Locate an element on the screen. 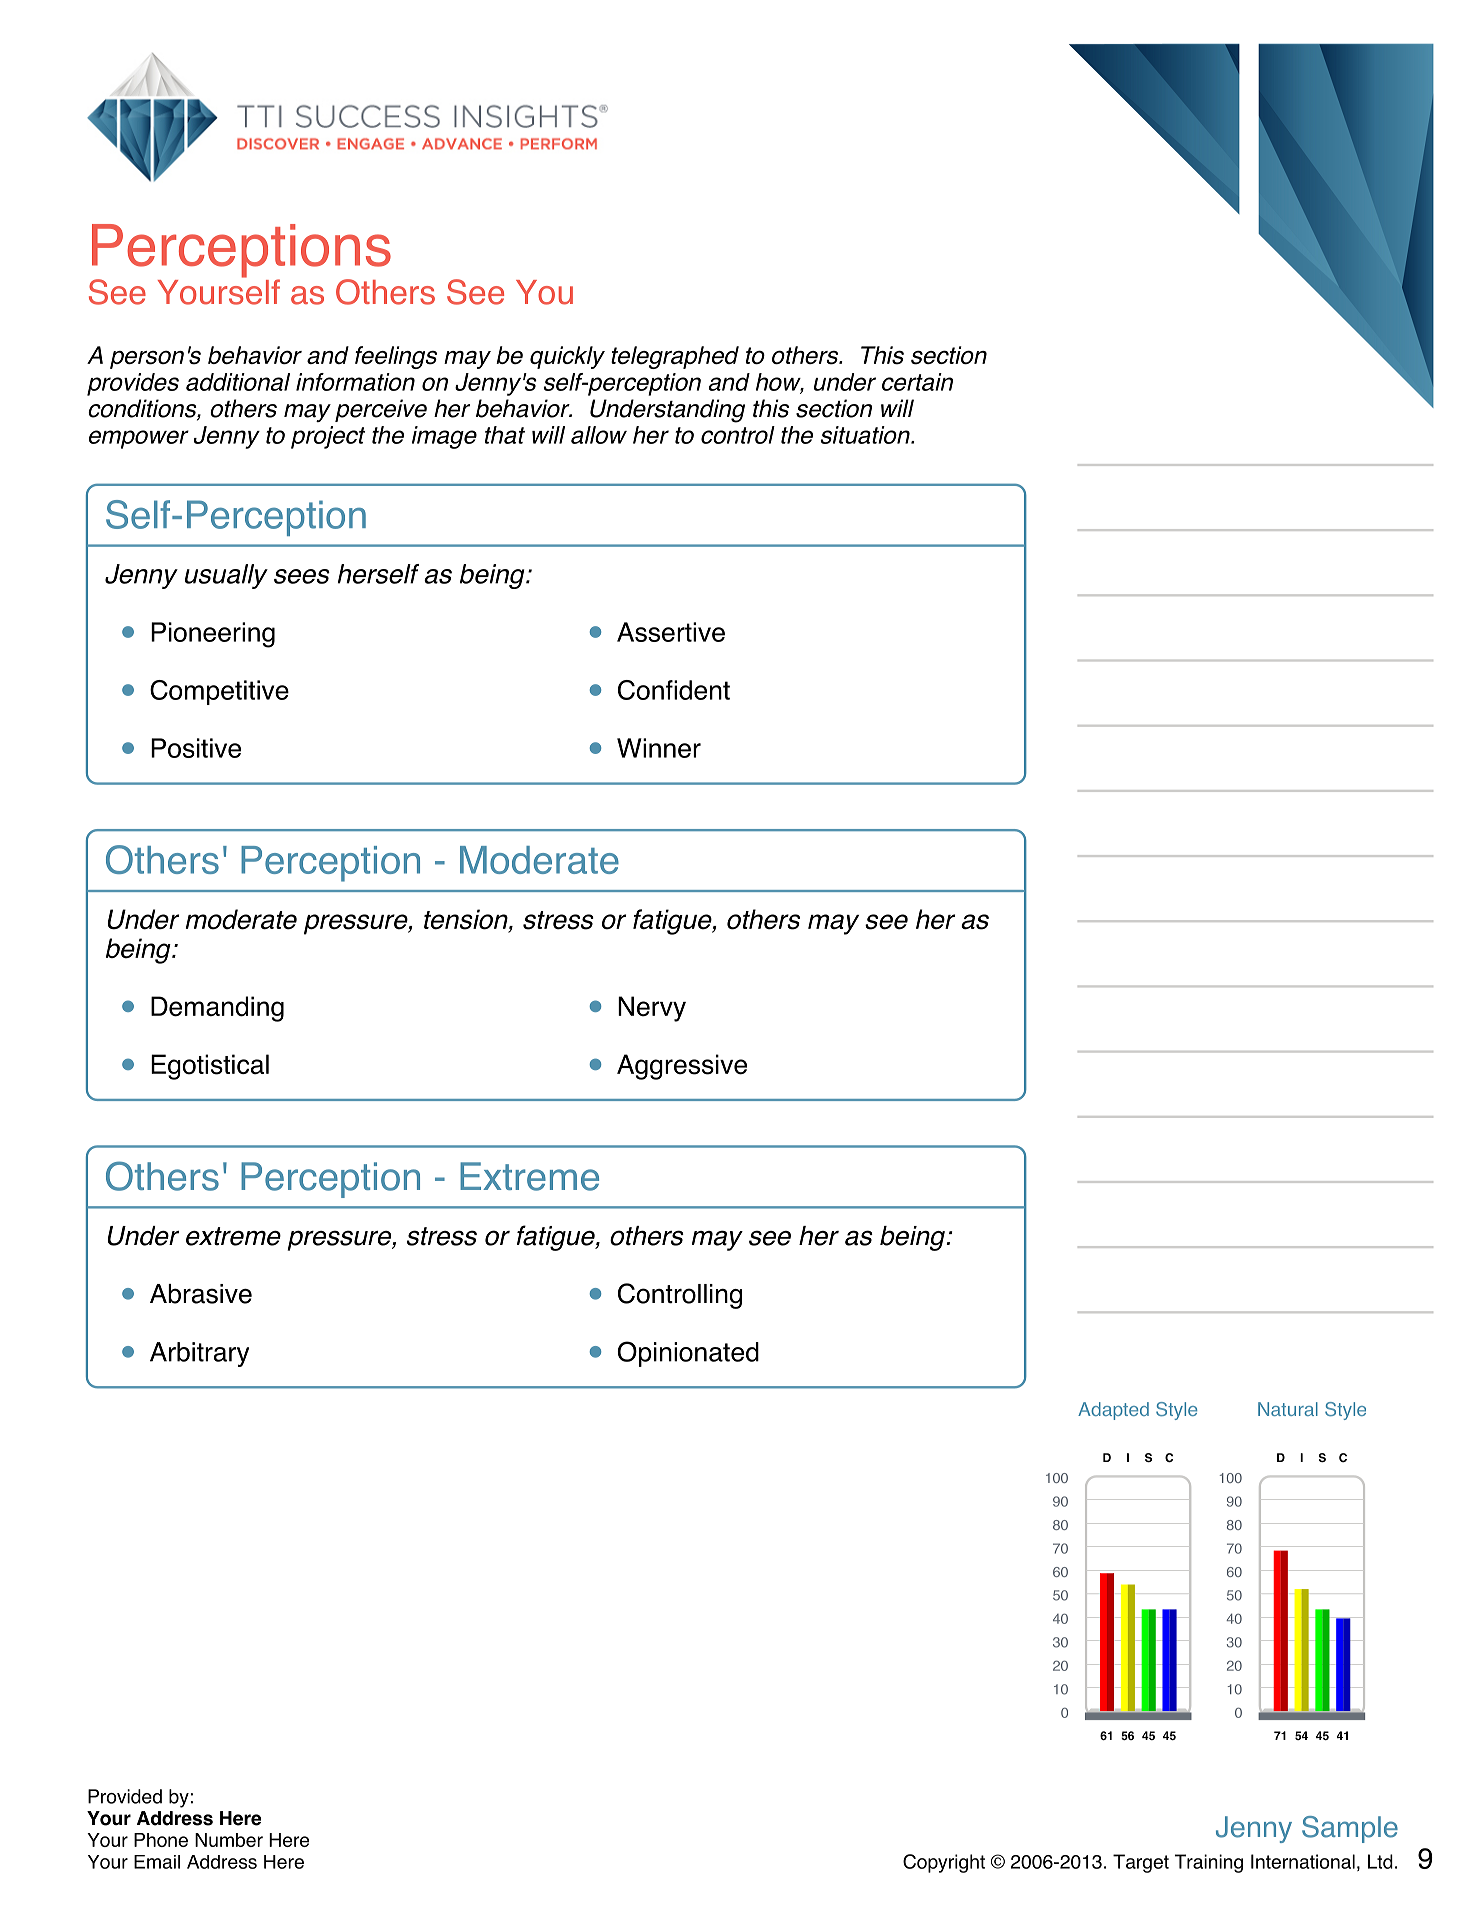  certain is located at coordinates (917, 382).
